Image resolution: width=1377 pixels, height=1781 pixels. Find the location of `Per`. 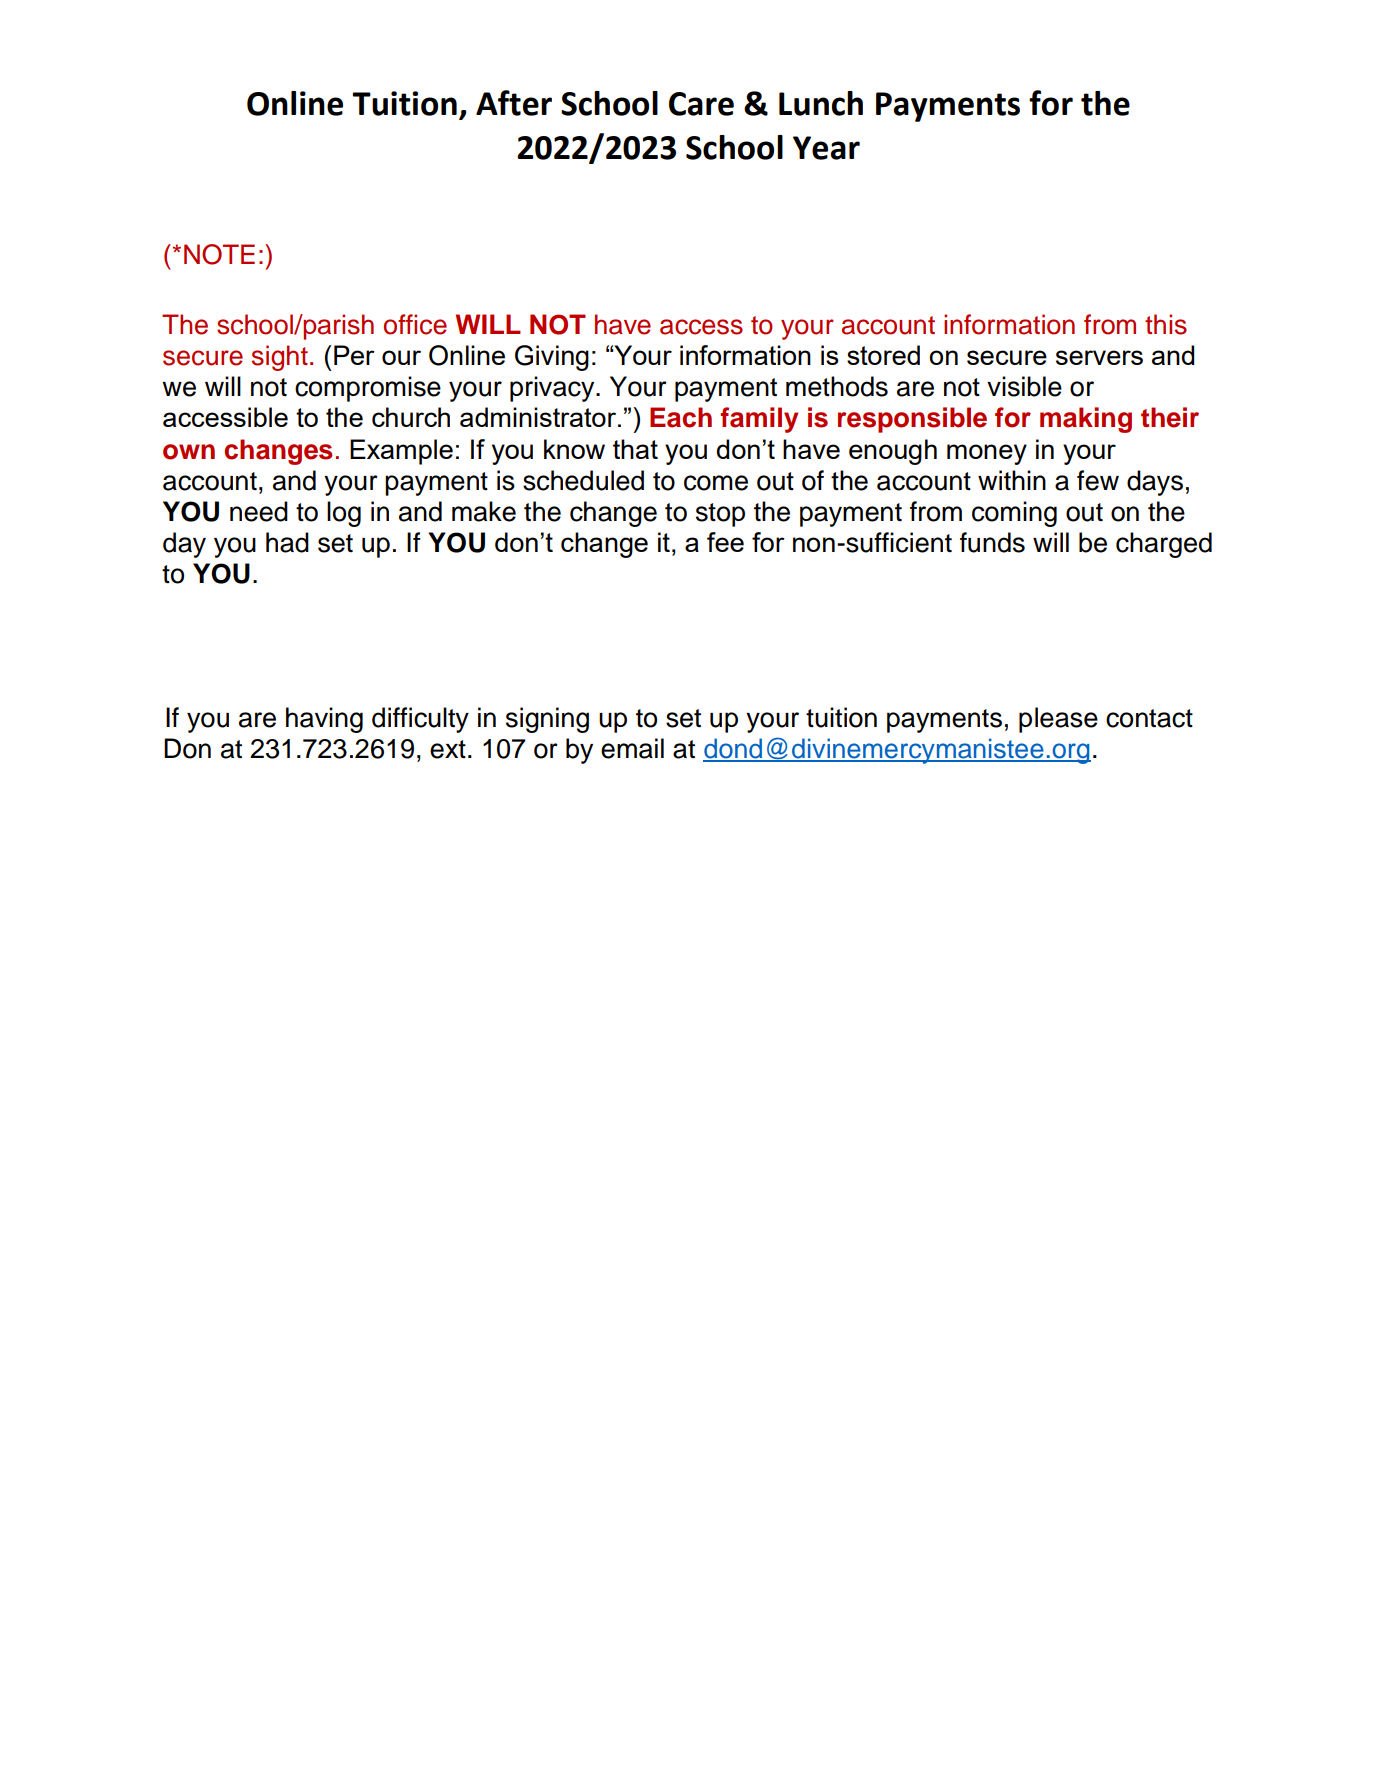

Per is located at coordinates (354, 355).
